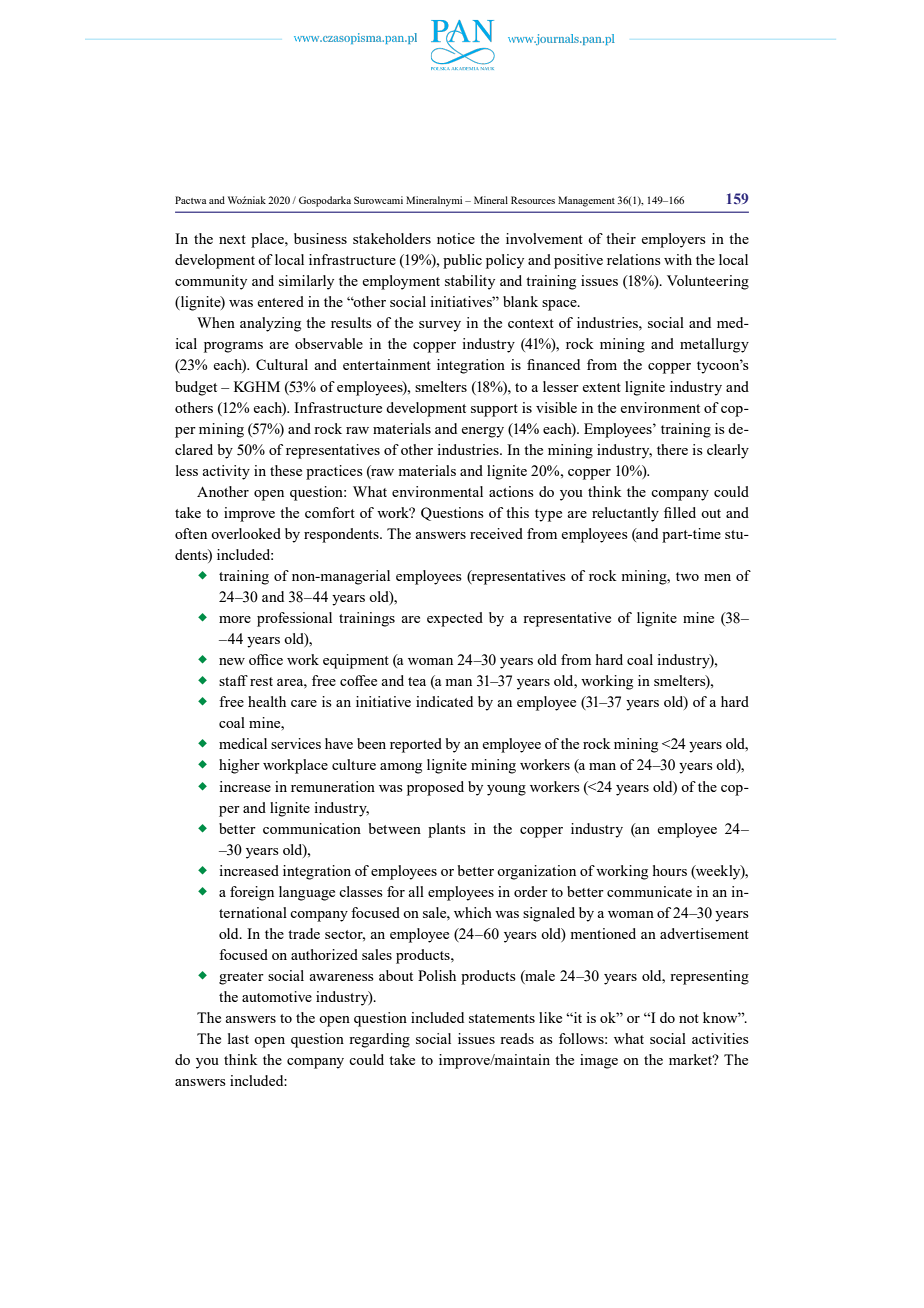  Describe the element at coordinates (286, 470) in the page. I see `these` at that location.
